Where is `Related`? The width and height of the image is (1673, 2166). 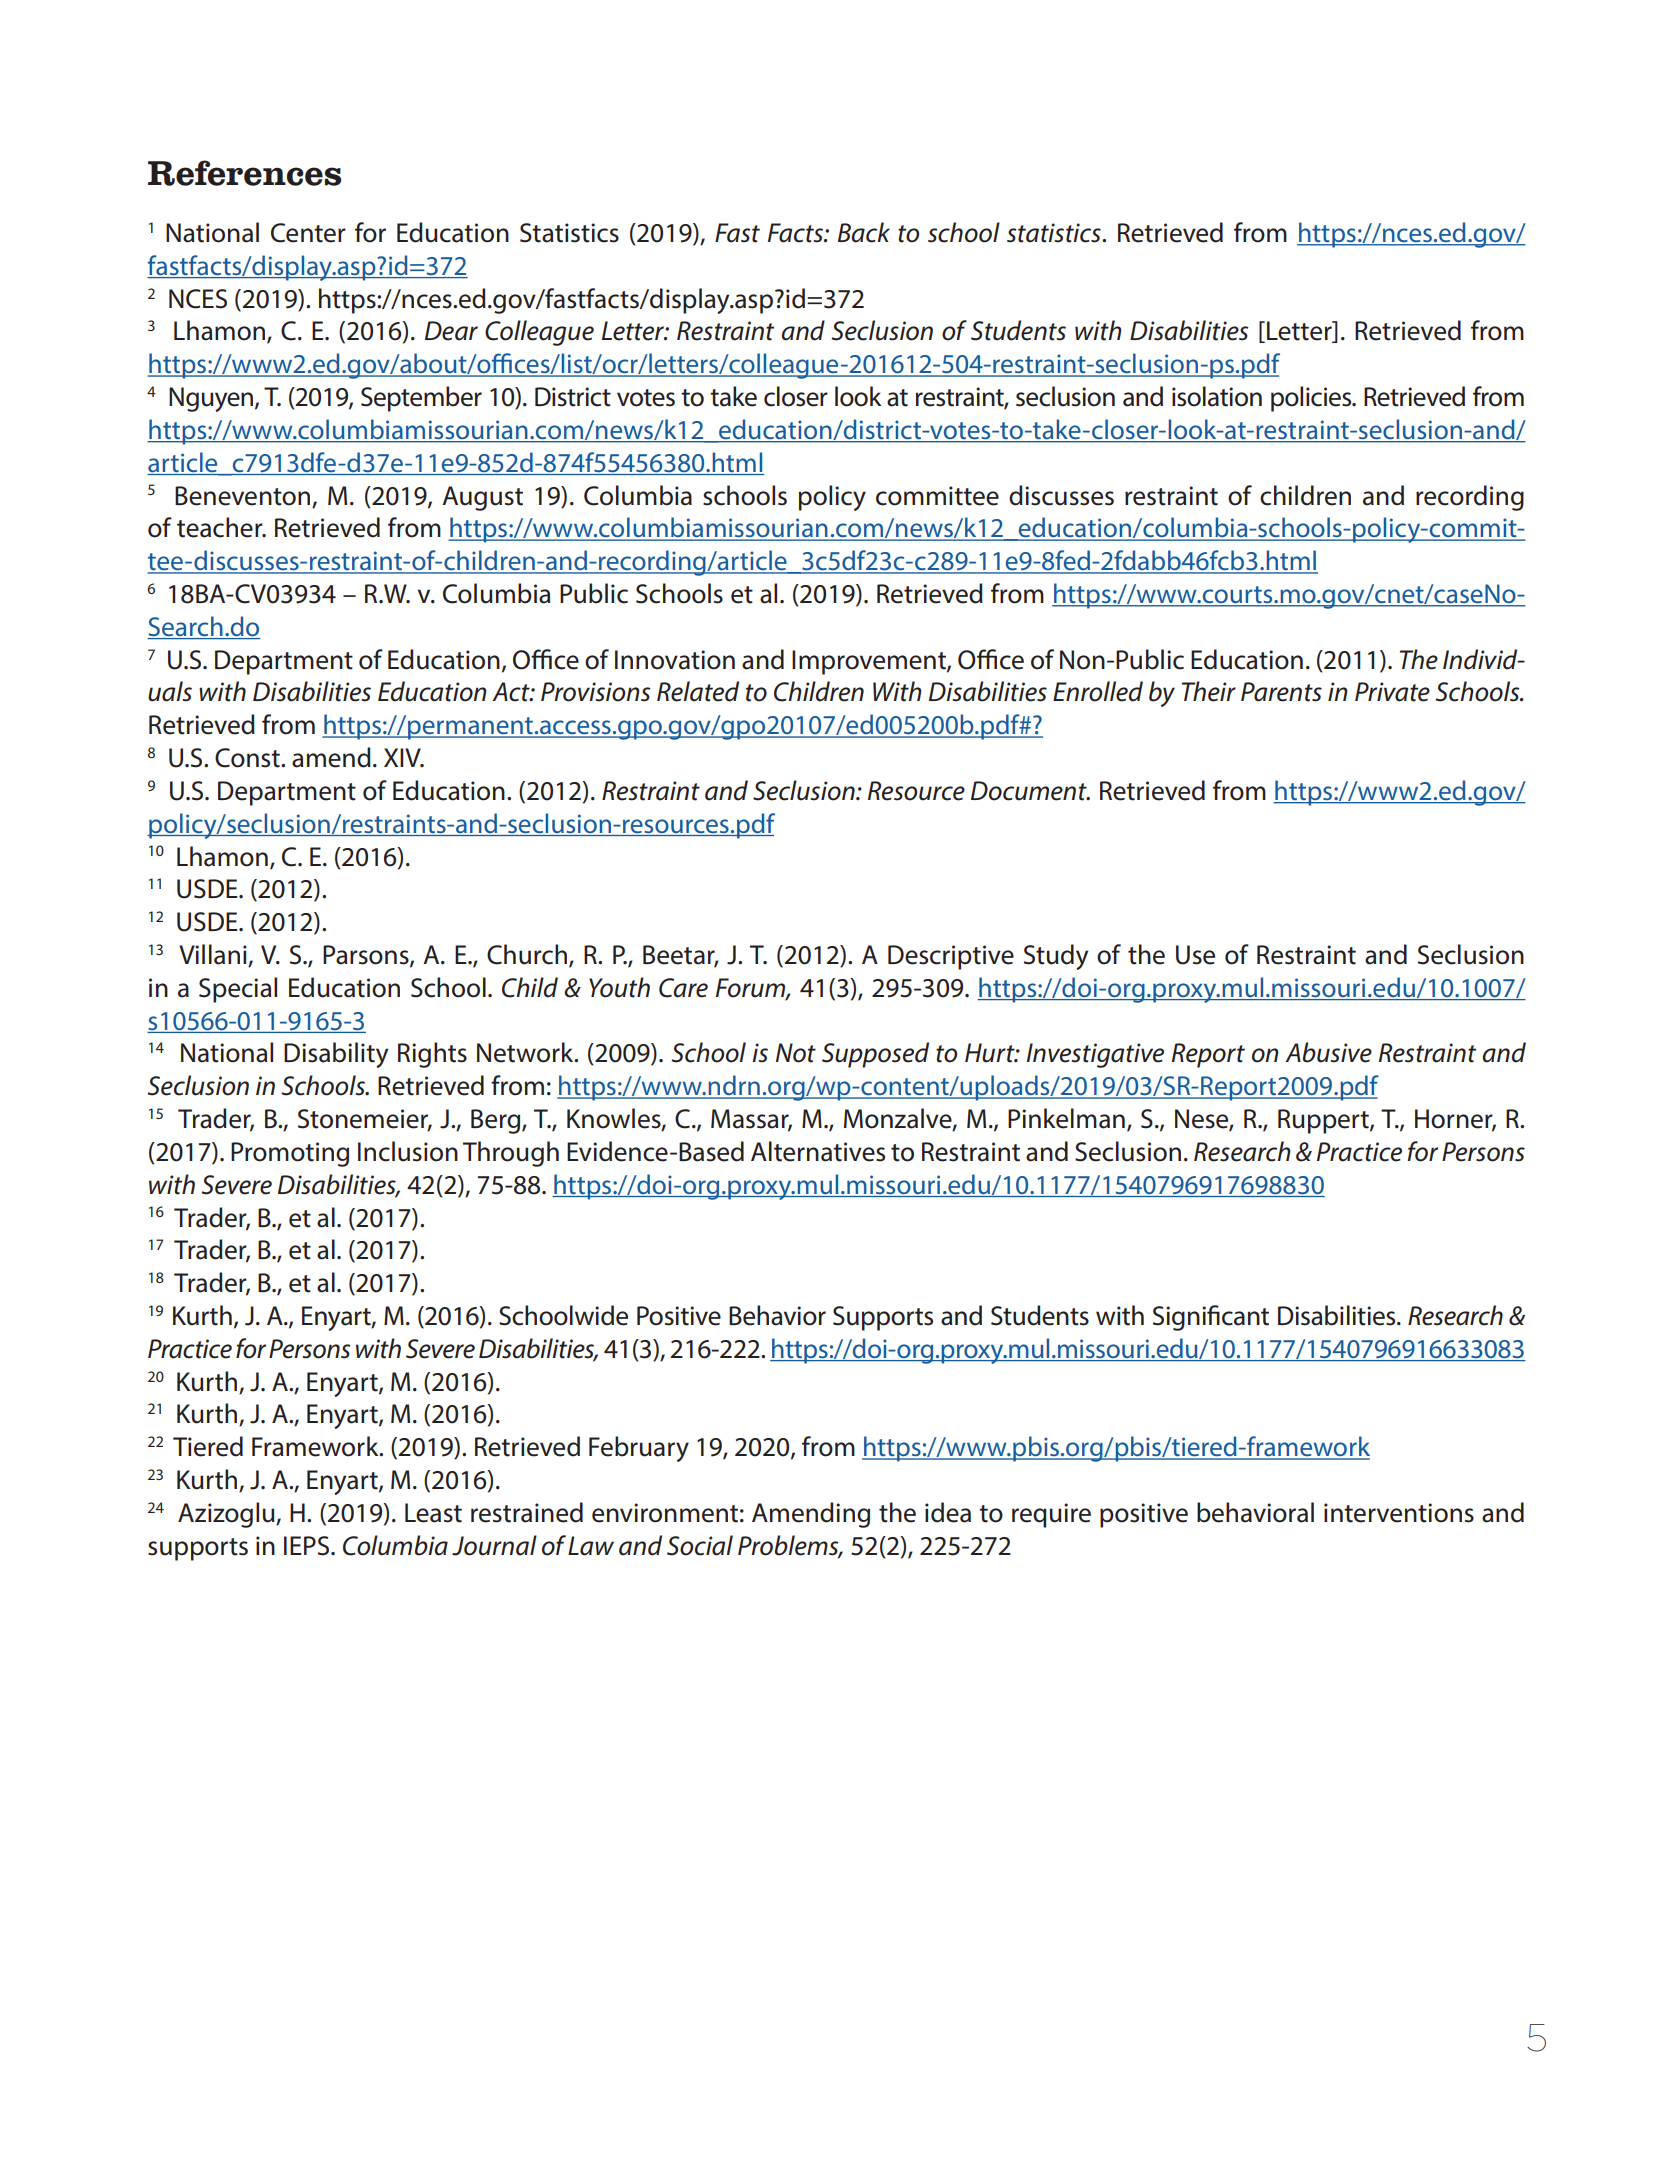 Related is located at coordinates (698, 691).
